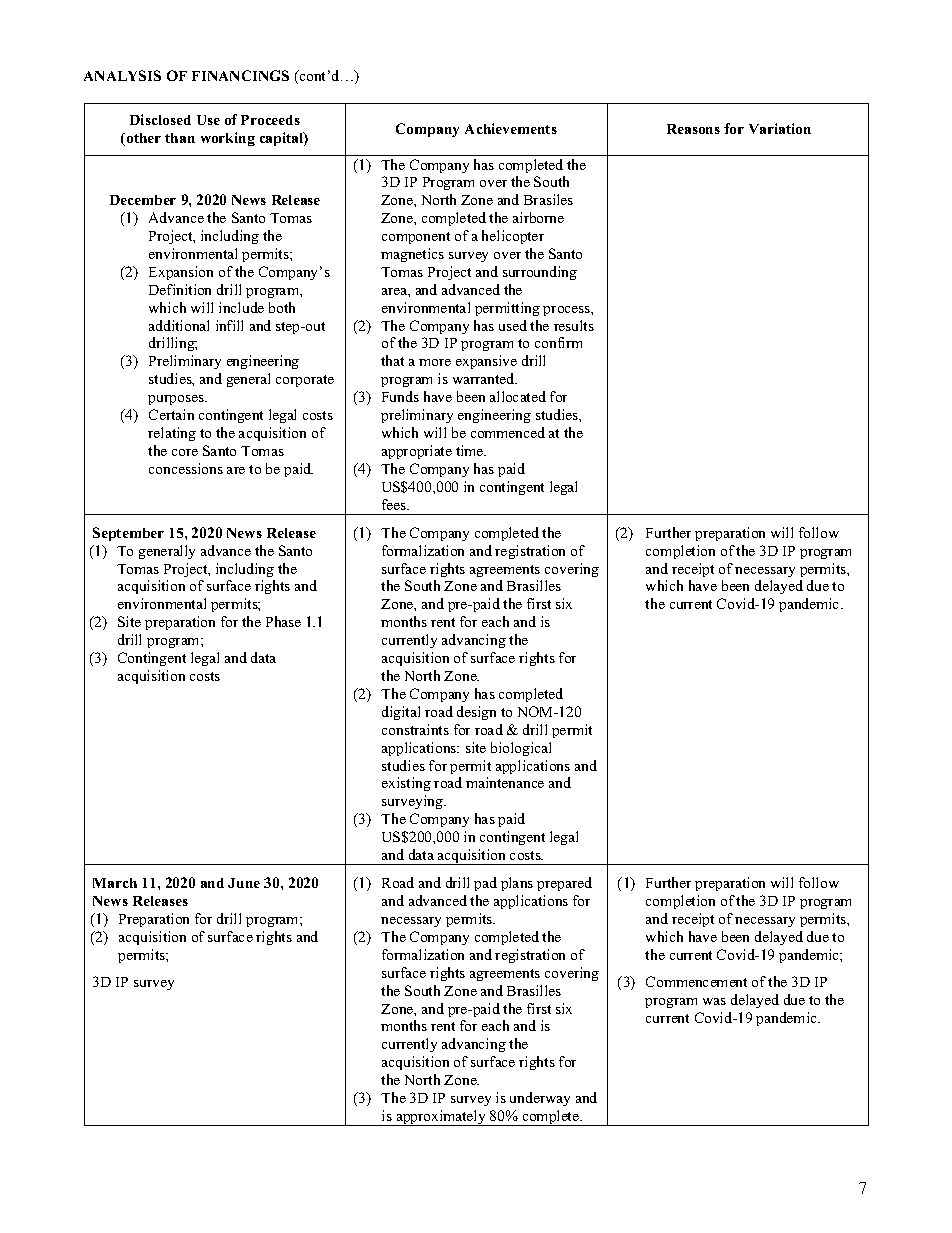 This document has height=1233, width=952. Describe the element at coordinates (693, 129) in the document. I see `Reasons` at that location.
